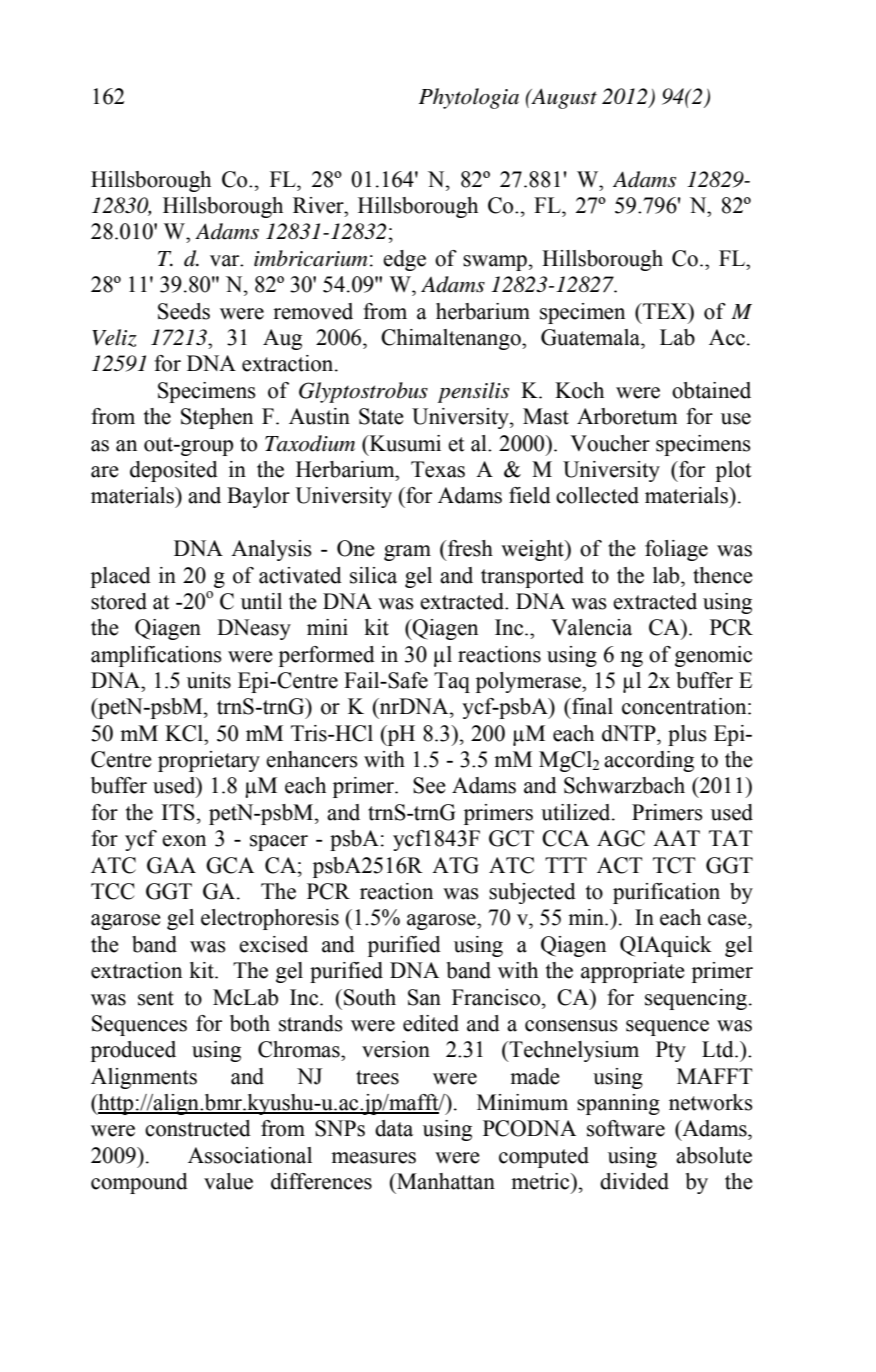 The width and height of the screenshot is (876, 1372). What do you see at coordinates (174, 471) in the screenshot?
I see `deposited` at bounding box center [174, 471].
